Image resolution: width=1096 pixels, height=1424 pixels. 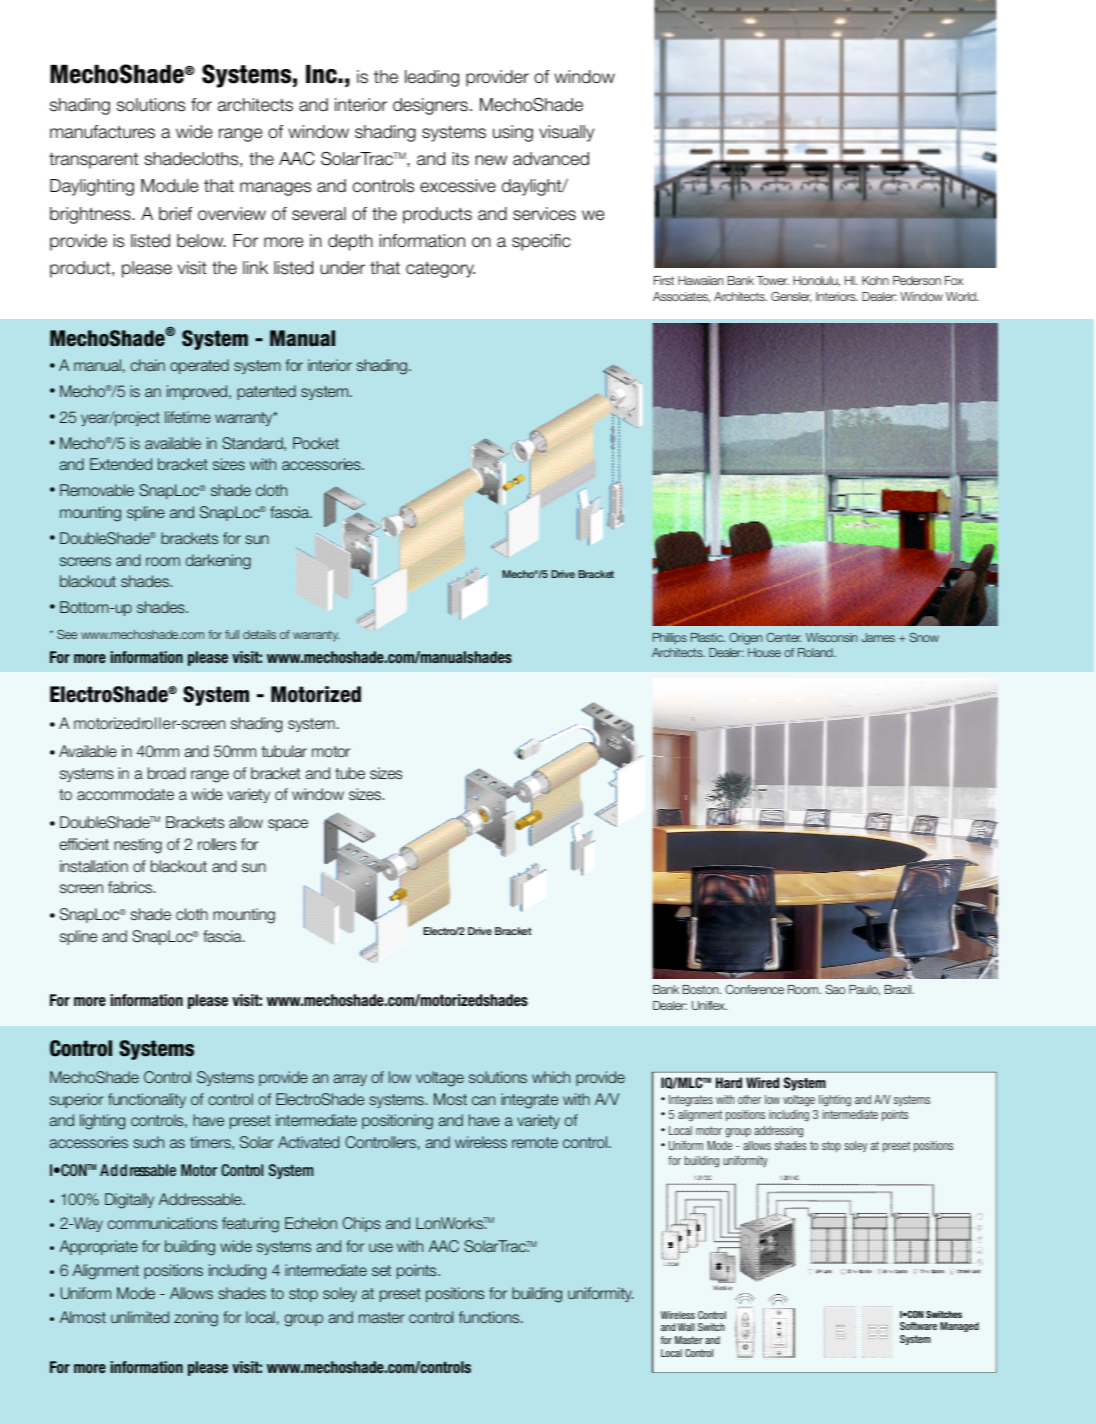 I want to click on using, so click(x=513, y=133).
